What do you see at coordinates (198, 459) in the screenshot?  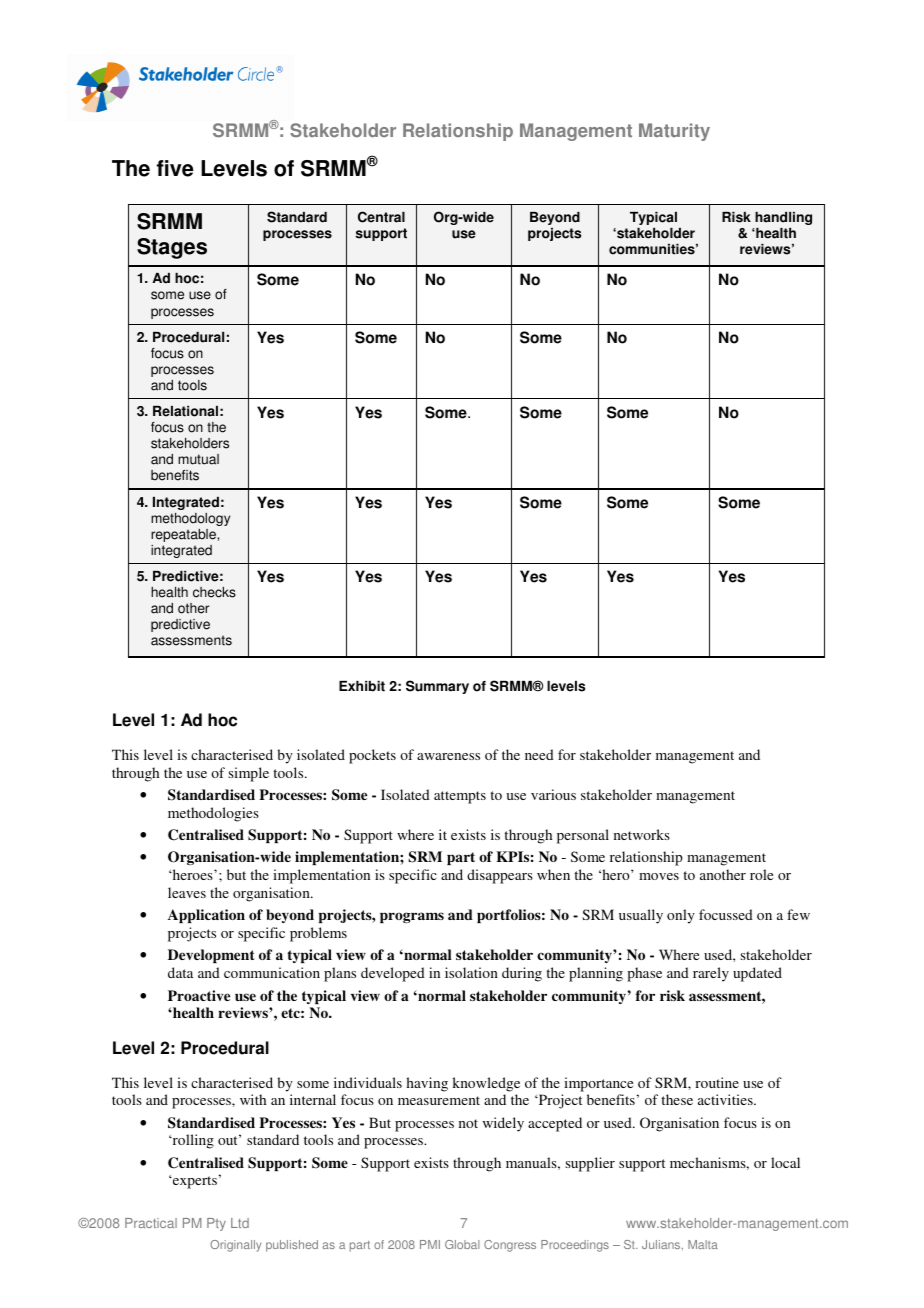 I see `mutual` at bounding box center [198, 459].
